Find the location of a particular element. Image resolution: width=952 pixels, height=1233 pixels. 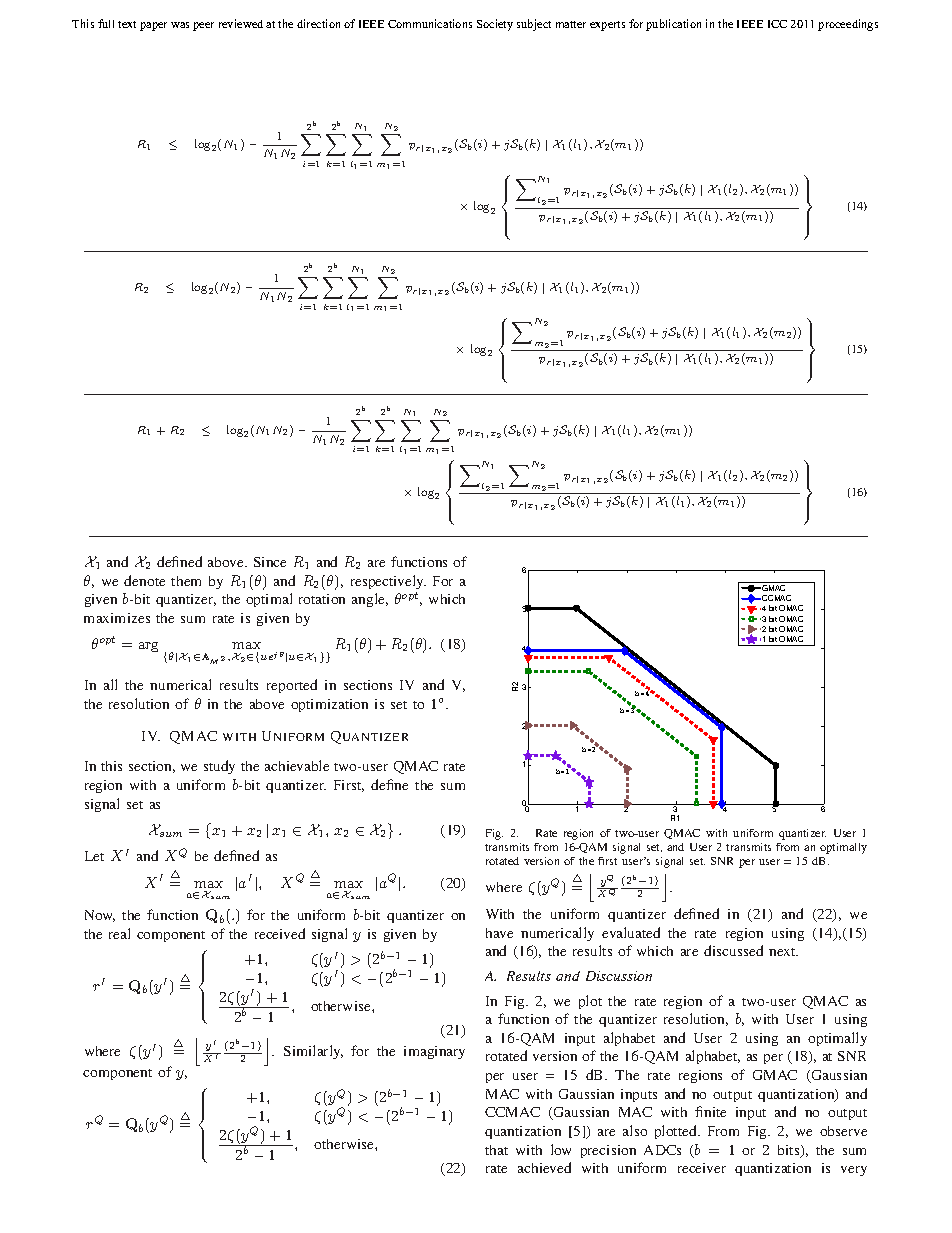

that is located at coordinates (496, 1150).
